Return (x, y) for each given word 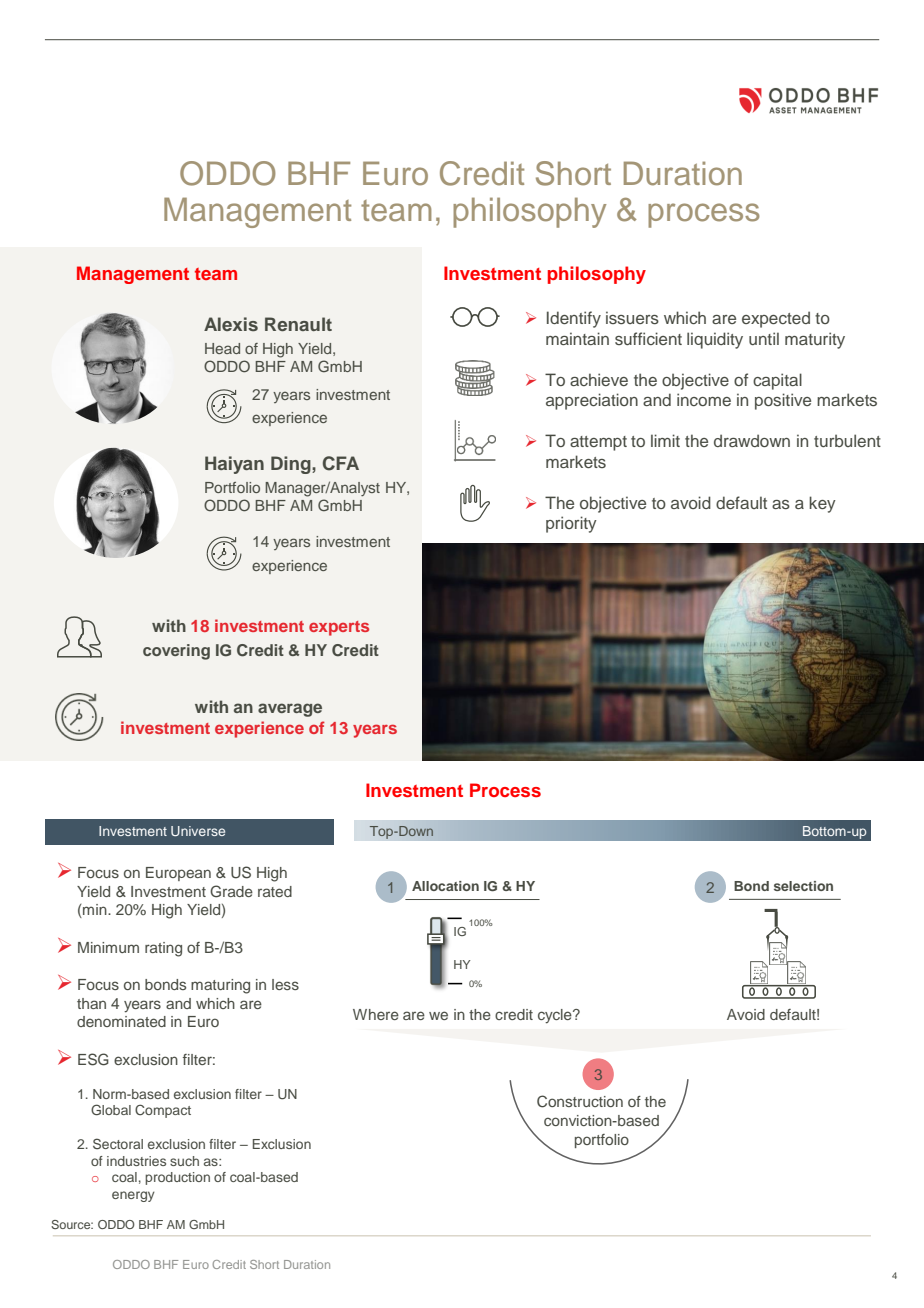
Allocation (445, 886)
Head (222, 348)
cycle (556, 1016)
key (822, 504)
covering (176, 652)
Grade (231, 891)
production (177, 1178)
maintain (577, 338)
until (764, 338)
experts (339, 628)
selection (803, 886)
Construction (580, 1101)
